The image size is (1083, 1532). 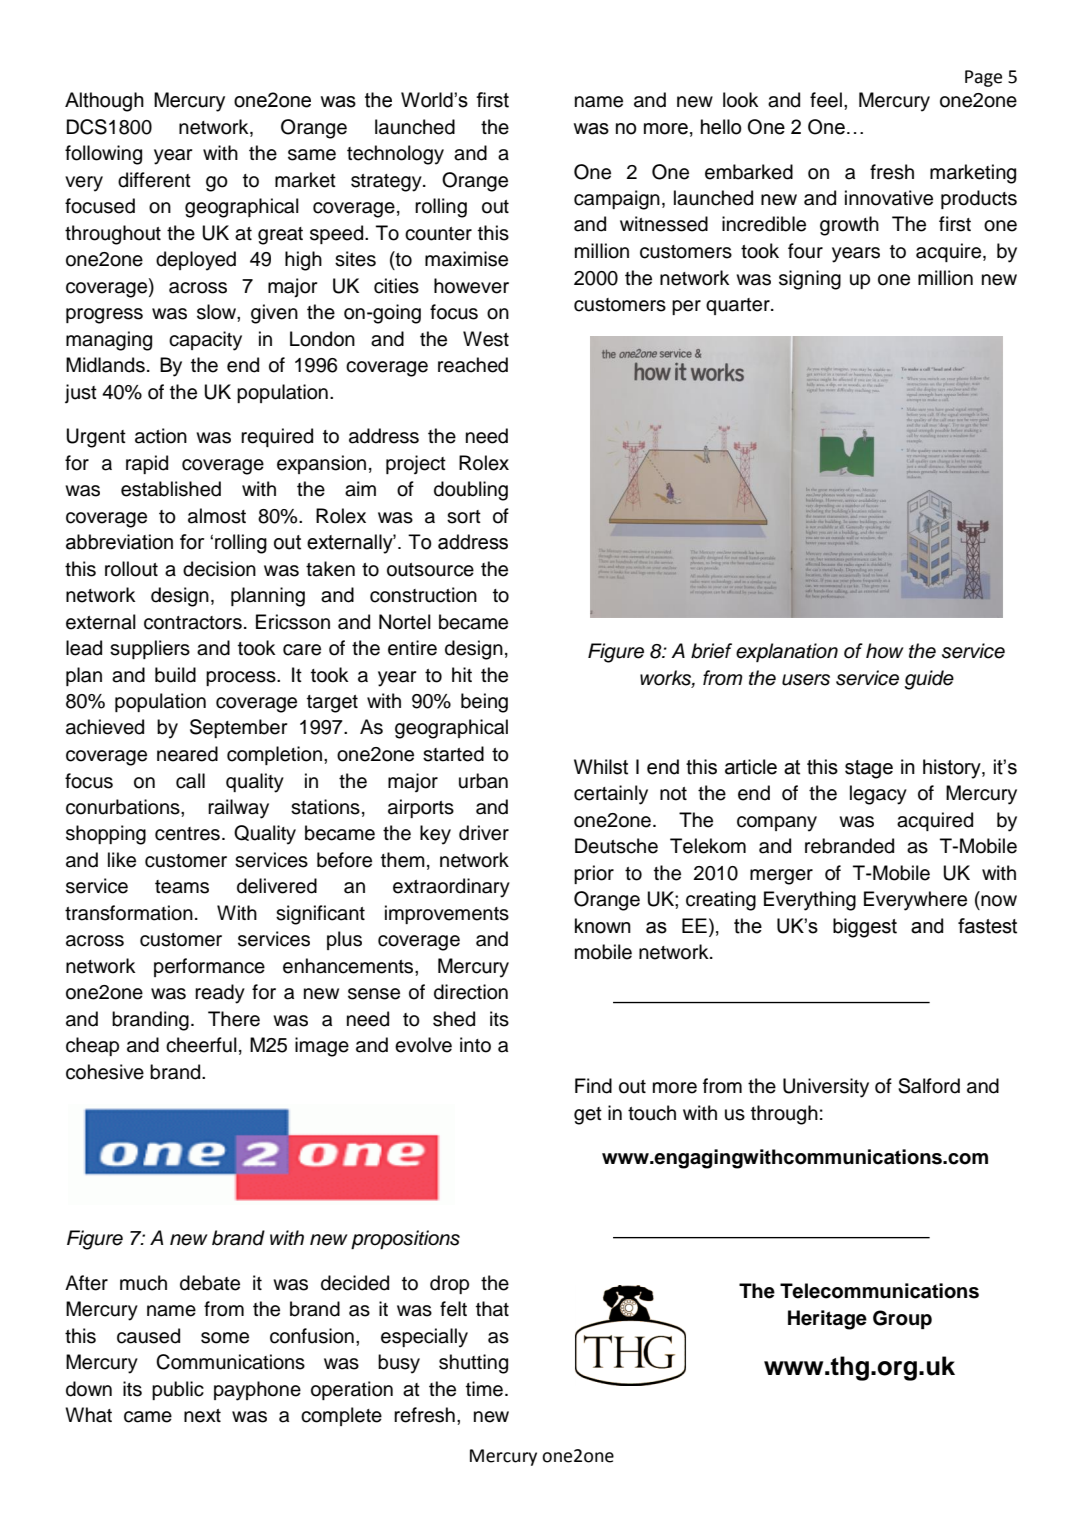 I want to click on biggest, so click(x=865, y=928).
